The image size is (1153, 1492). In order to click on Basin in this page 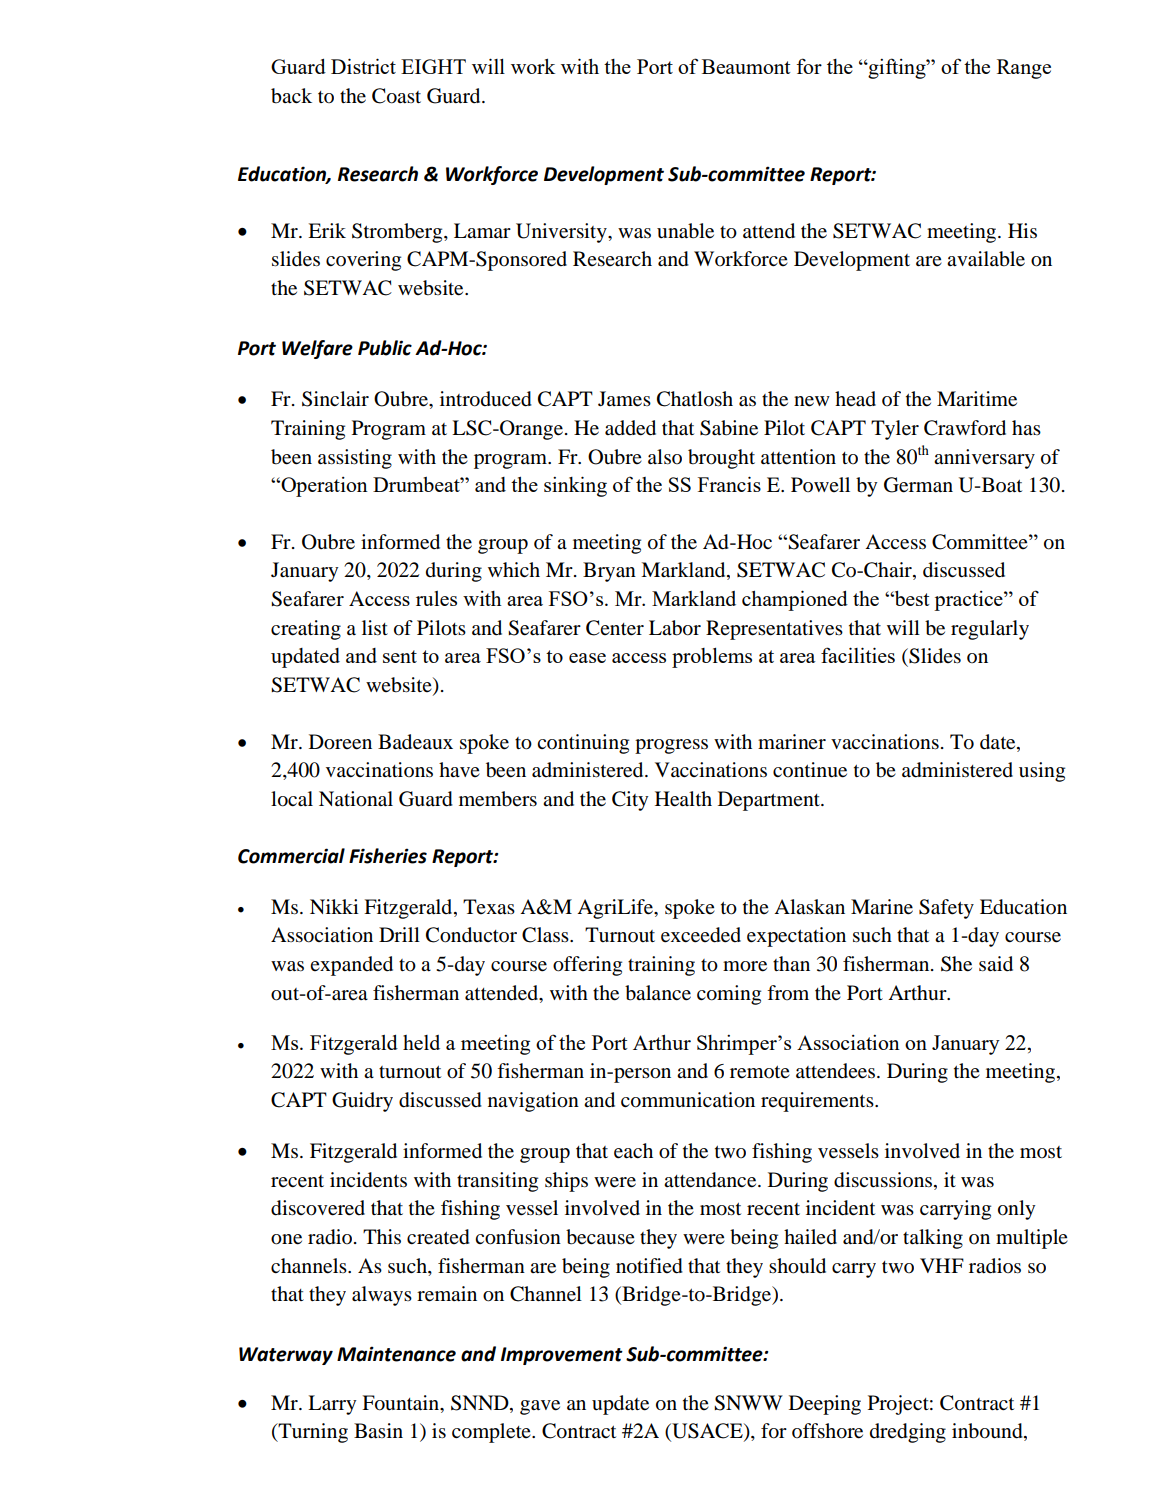, I will do `click(378, 1431)`.
